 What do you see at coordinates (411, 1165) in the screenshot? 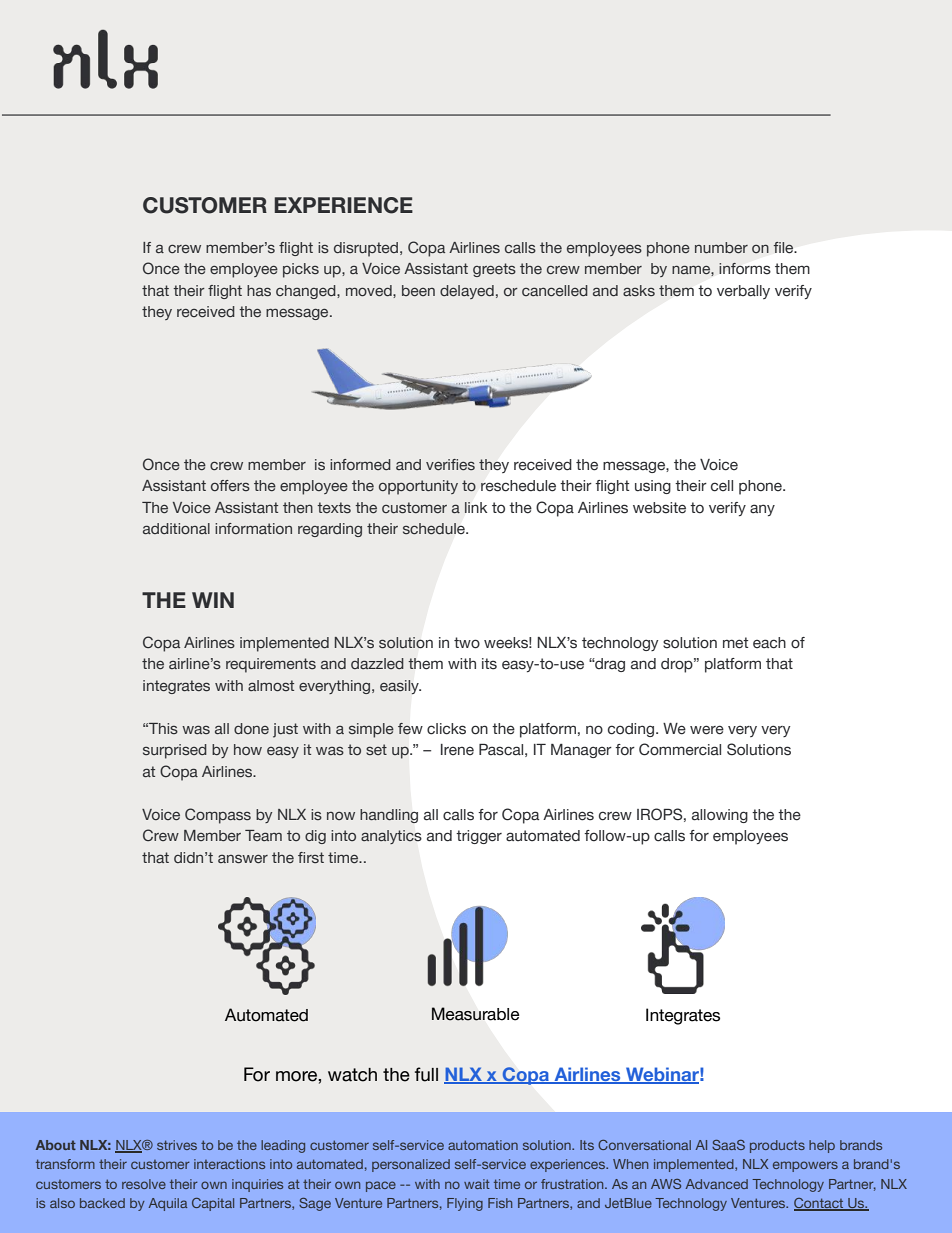
I see `personalized` at bounding box center [411, 1165].
